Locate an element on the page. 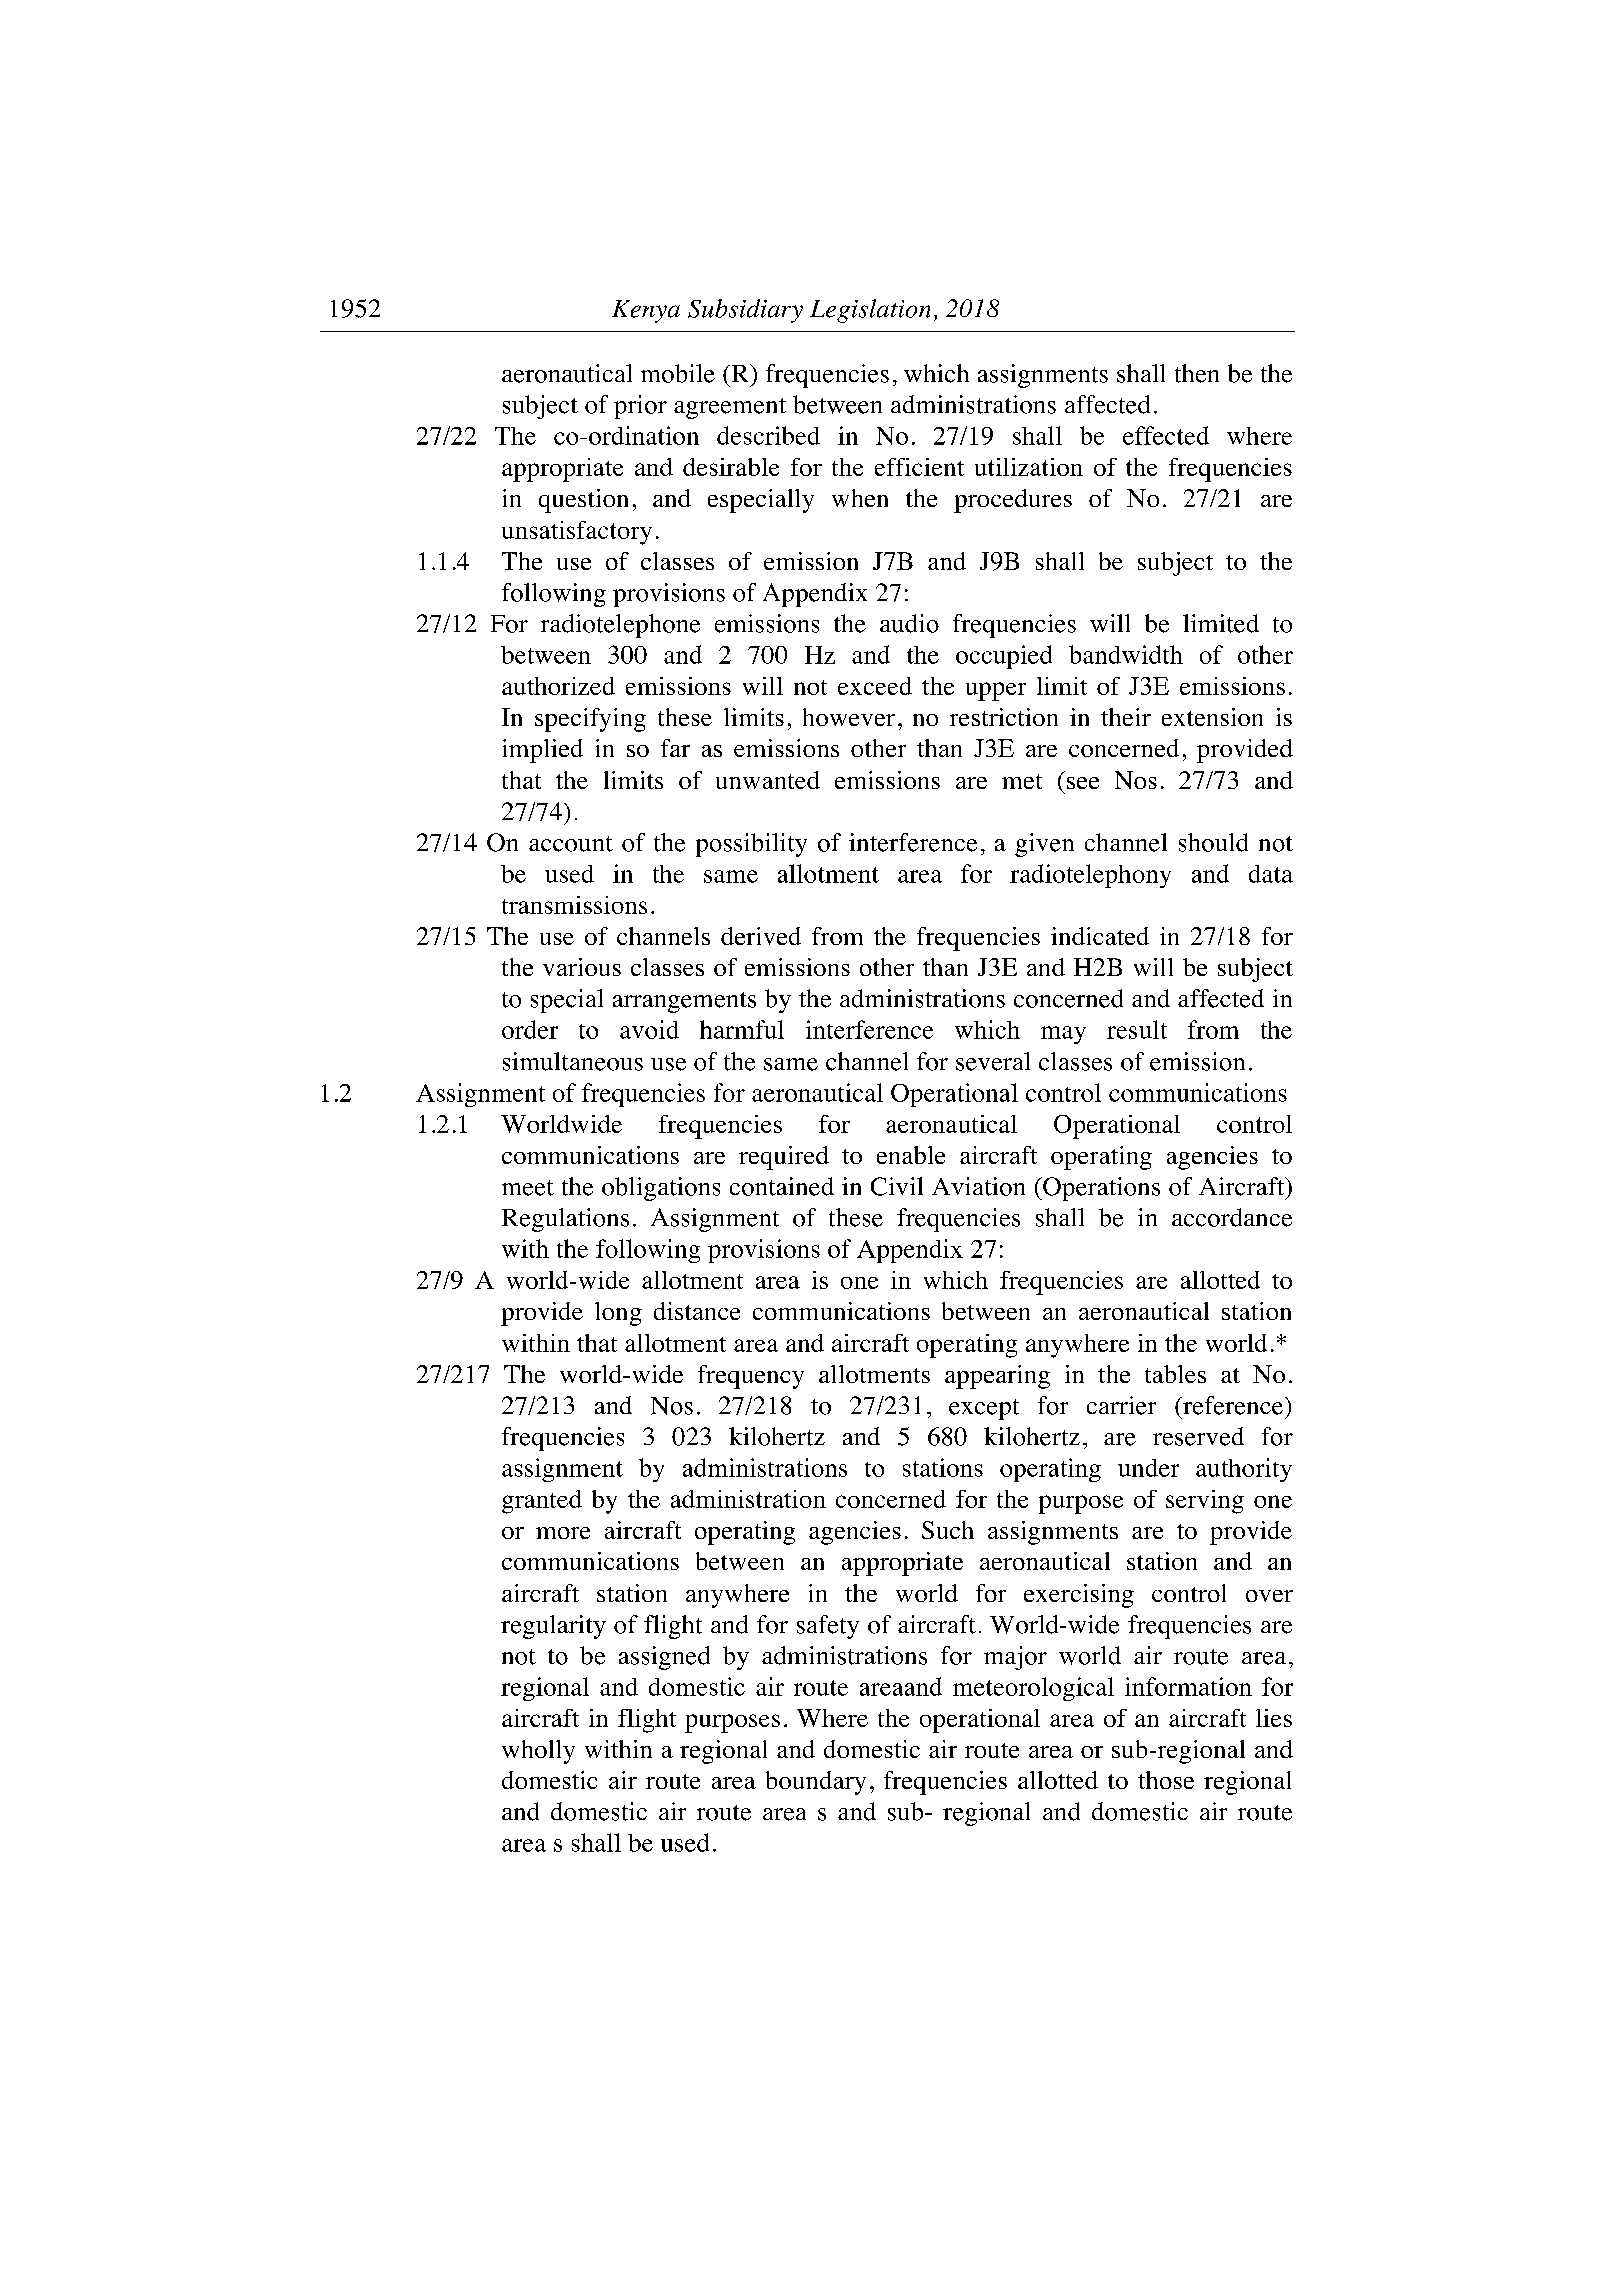 Image resolution: width=1611 pixels, height=2280 pixels. long is located at coordinates (618, 1314).
